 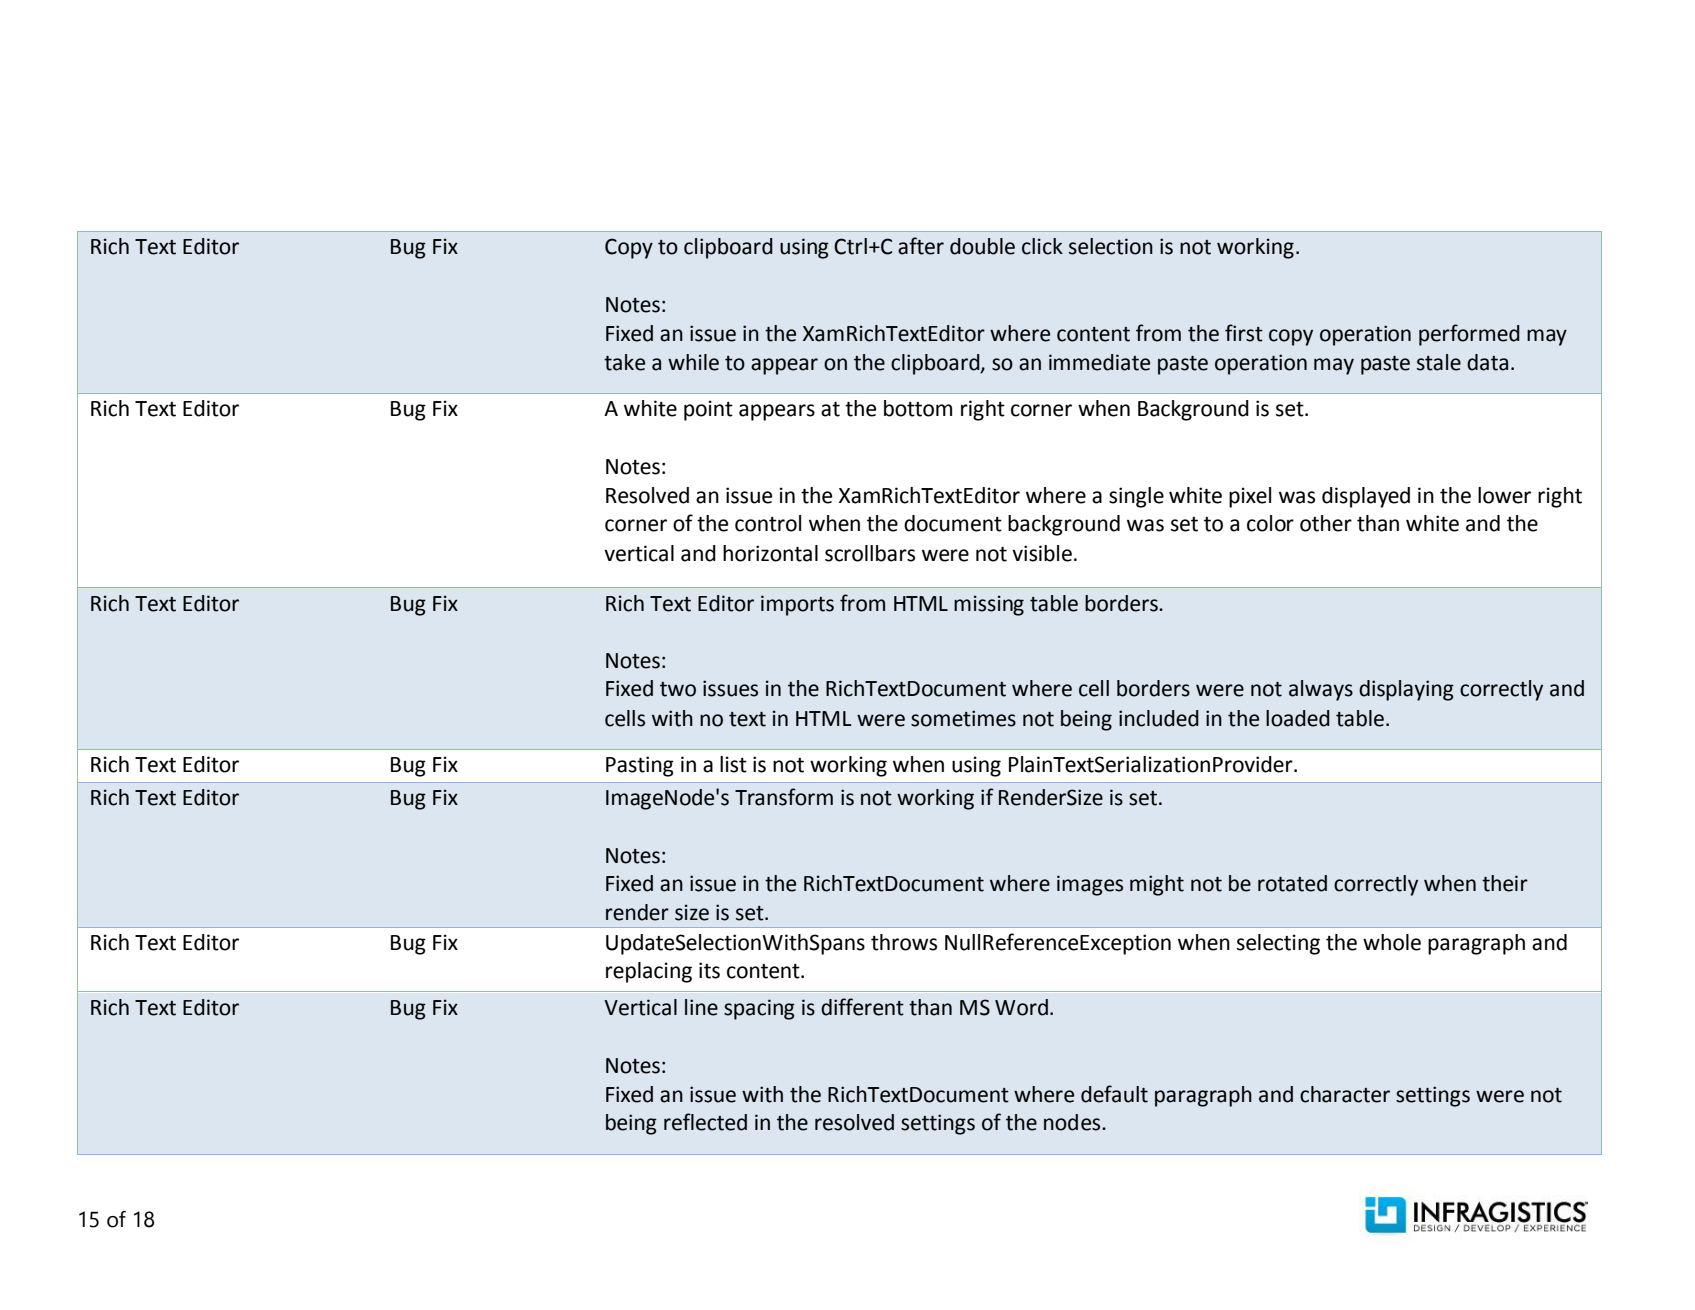 I want to click on performed, so click(x=1469, y=335).
